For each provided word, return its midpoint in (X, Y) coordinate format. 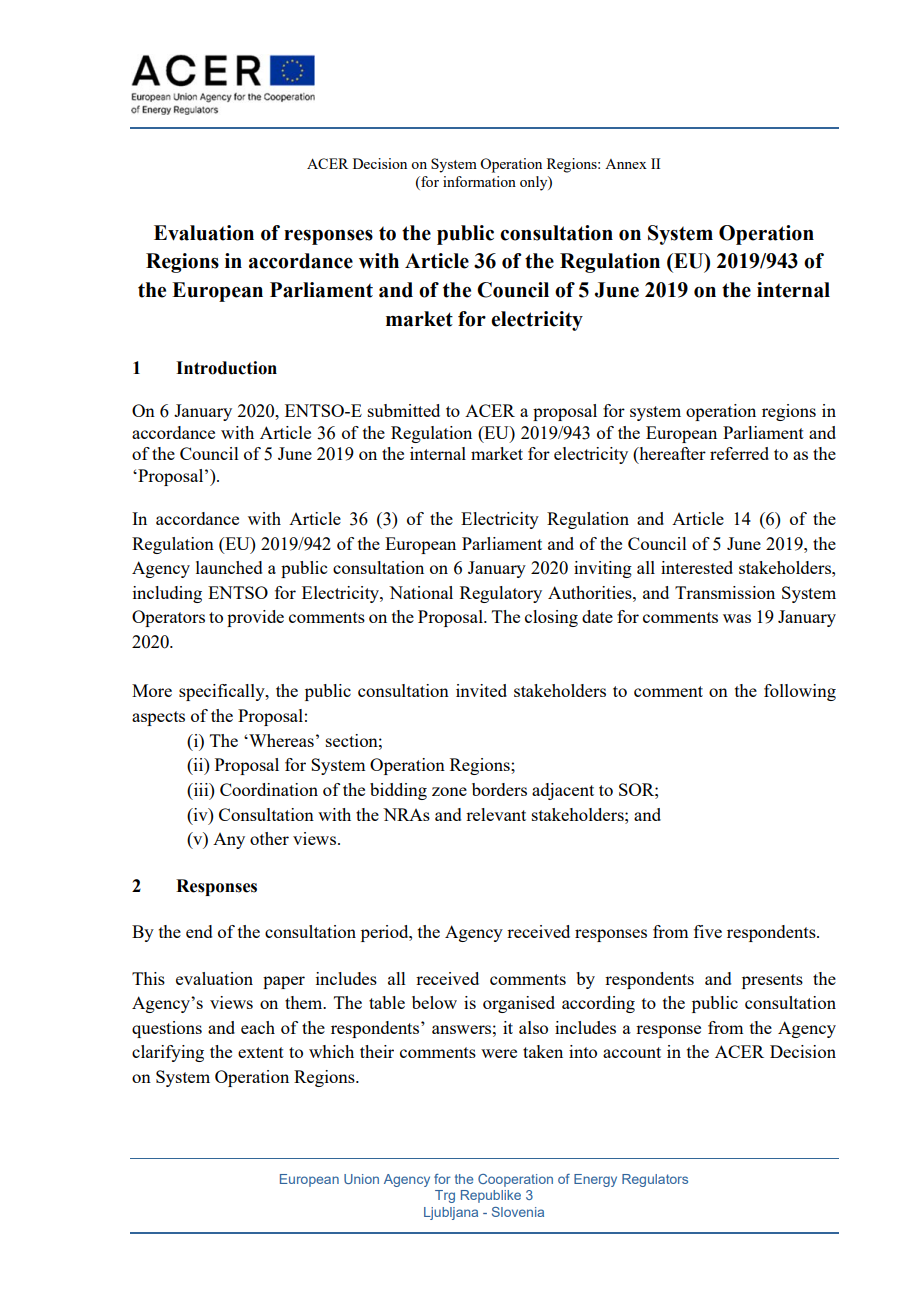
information (479, 181)
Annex (626, 164)
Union (361, 1179)
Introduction (226, 368)
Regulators (655, 1180)
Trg (445, 1196)
